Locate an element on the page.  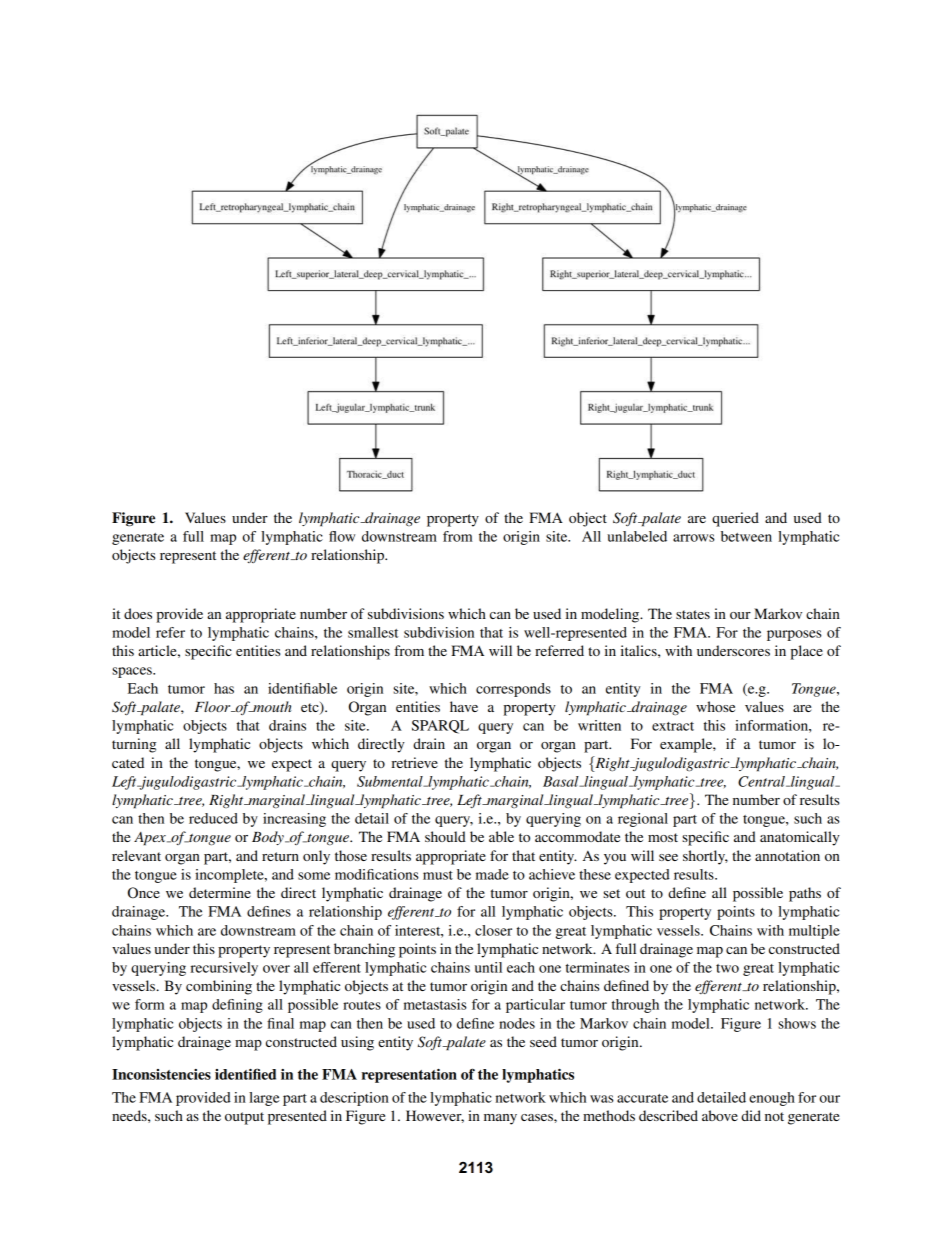
between is located at coordinates (746, 536).
